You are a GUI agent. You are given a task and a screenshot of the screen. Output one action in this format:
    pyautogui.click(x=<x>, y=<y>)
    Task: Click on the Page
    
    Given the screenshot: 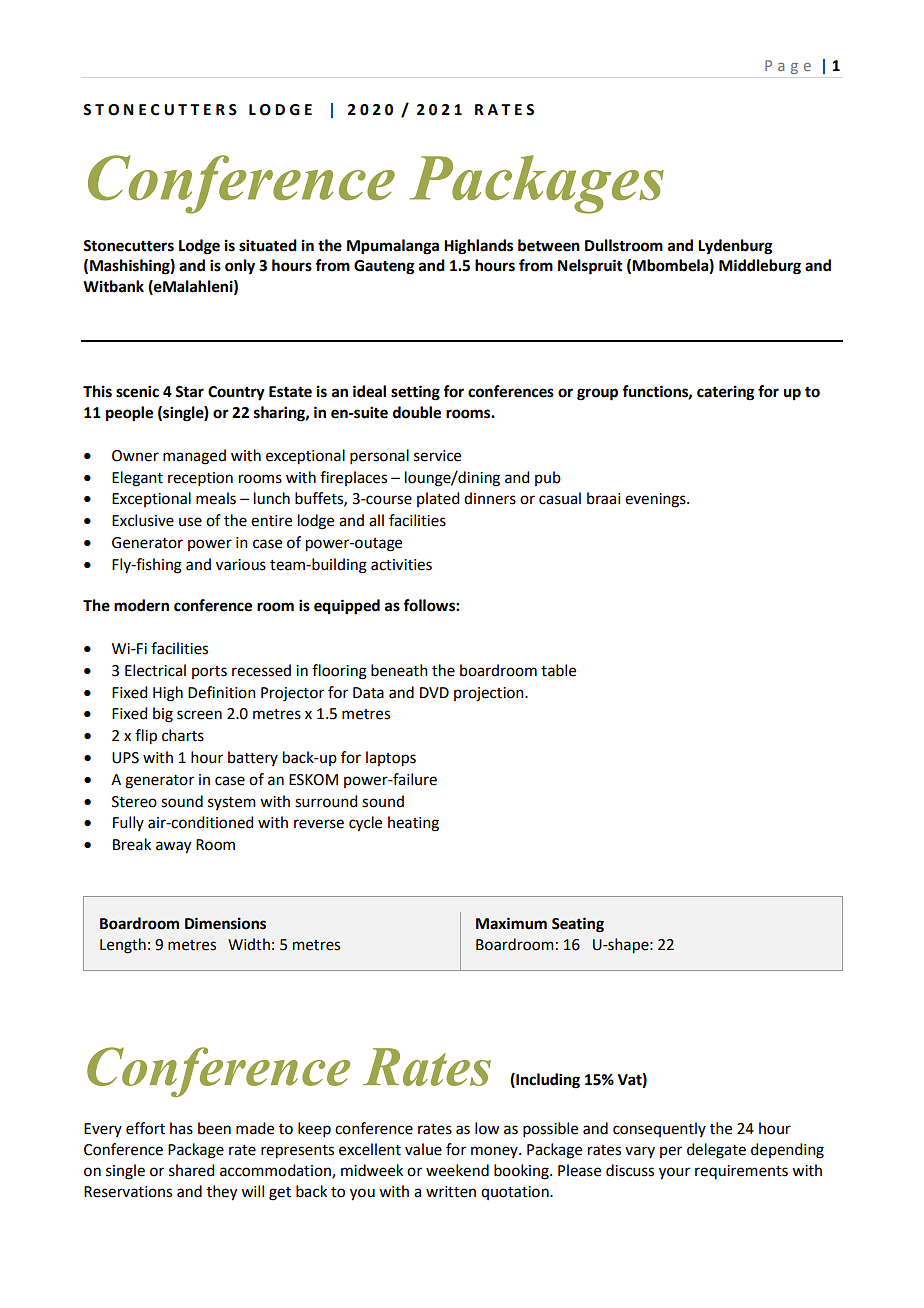 What is the action you would take?
    pyautogui.click(x=788, y=67)
